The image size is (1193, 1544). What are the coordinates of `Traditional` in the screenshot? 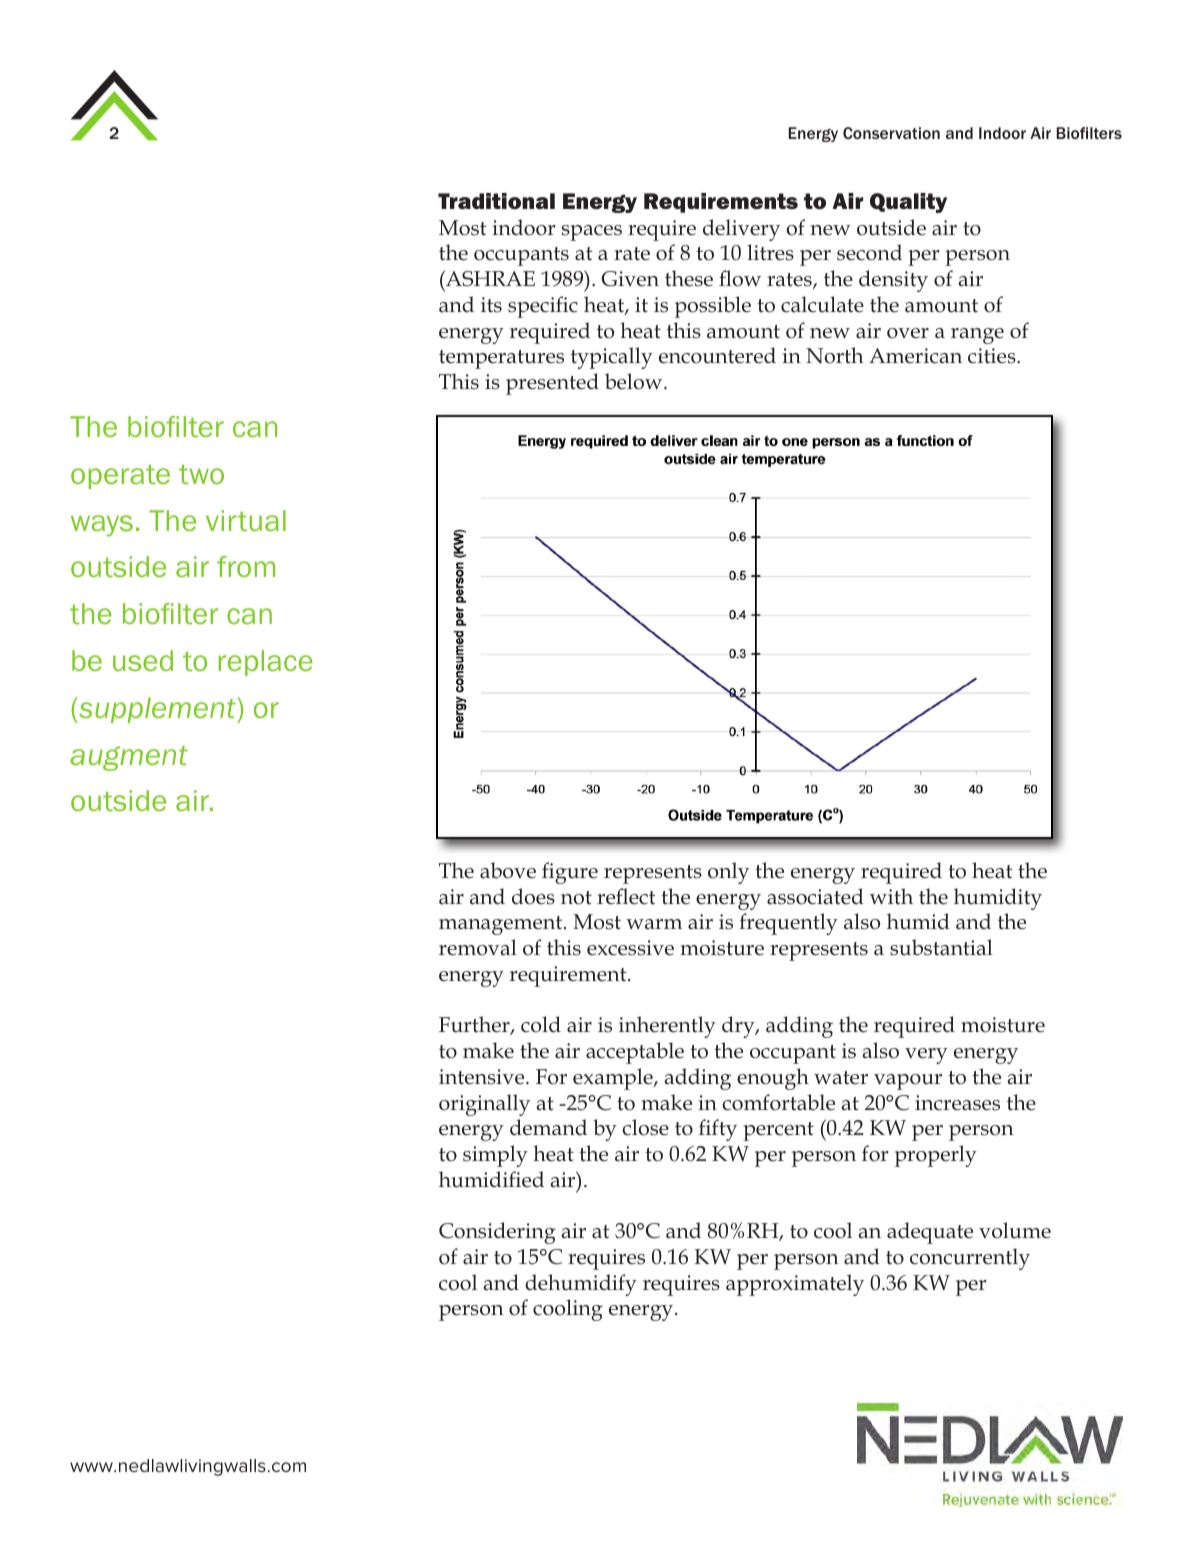 It's located at (496, 201).
